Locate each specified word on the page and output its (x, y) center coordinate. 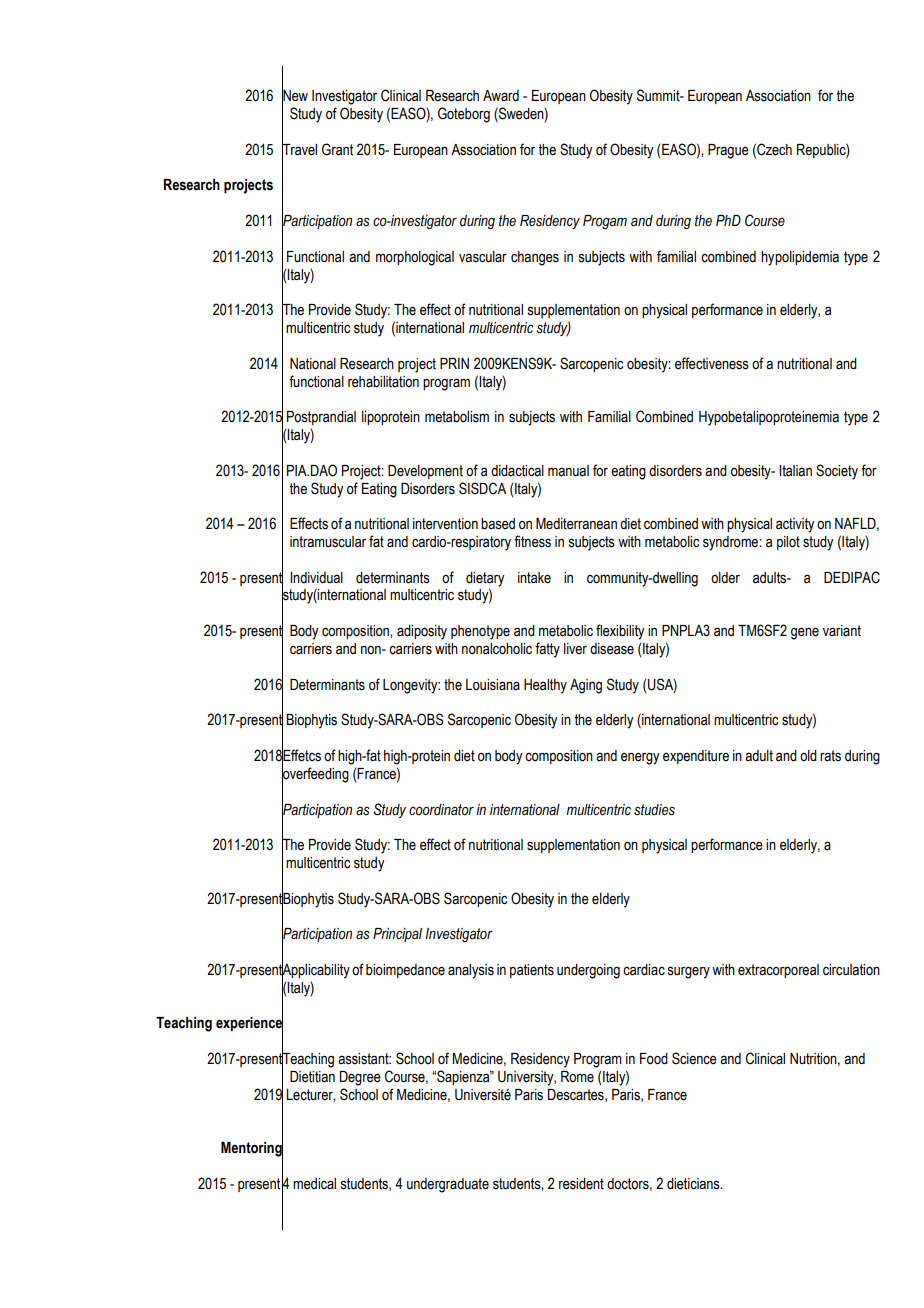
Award (501, 96)
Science (694, 1058)
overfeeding (315, 774)
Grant (337, 149)
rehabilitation (383, 382)
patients (532, 971)
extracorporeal (778, 971)
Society (837, 472)
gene (805, 633)
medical (314, 1184)
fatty (547, 650)
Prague (728, 151)
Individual (316, 578)
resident (581, 1184)
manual (568, 471)
